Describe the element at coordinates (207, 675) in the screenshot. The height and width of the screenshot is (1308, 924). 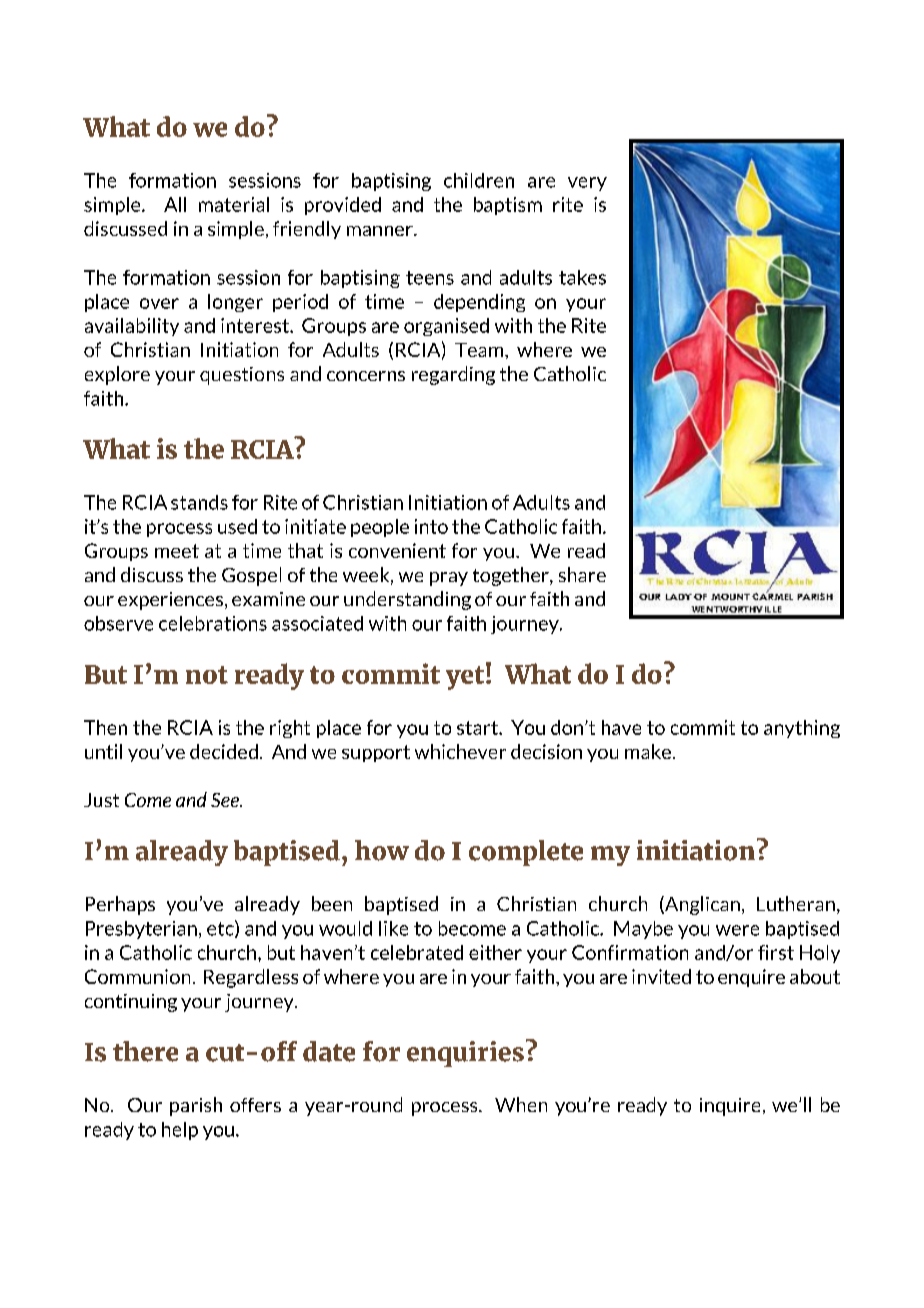
I see `not` at that location.
